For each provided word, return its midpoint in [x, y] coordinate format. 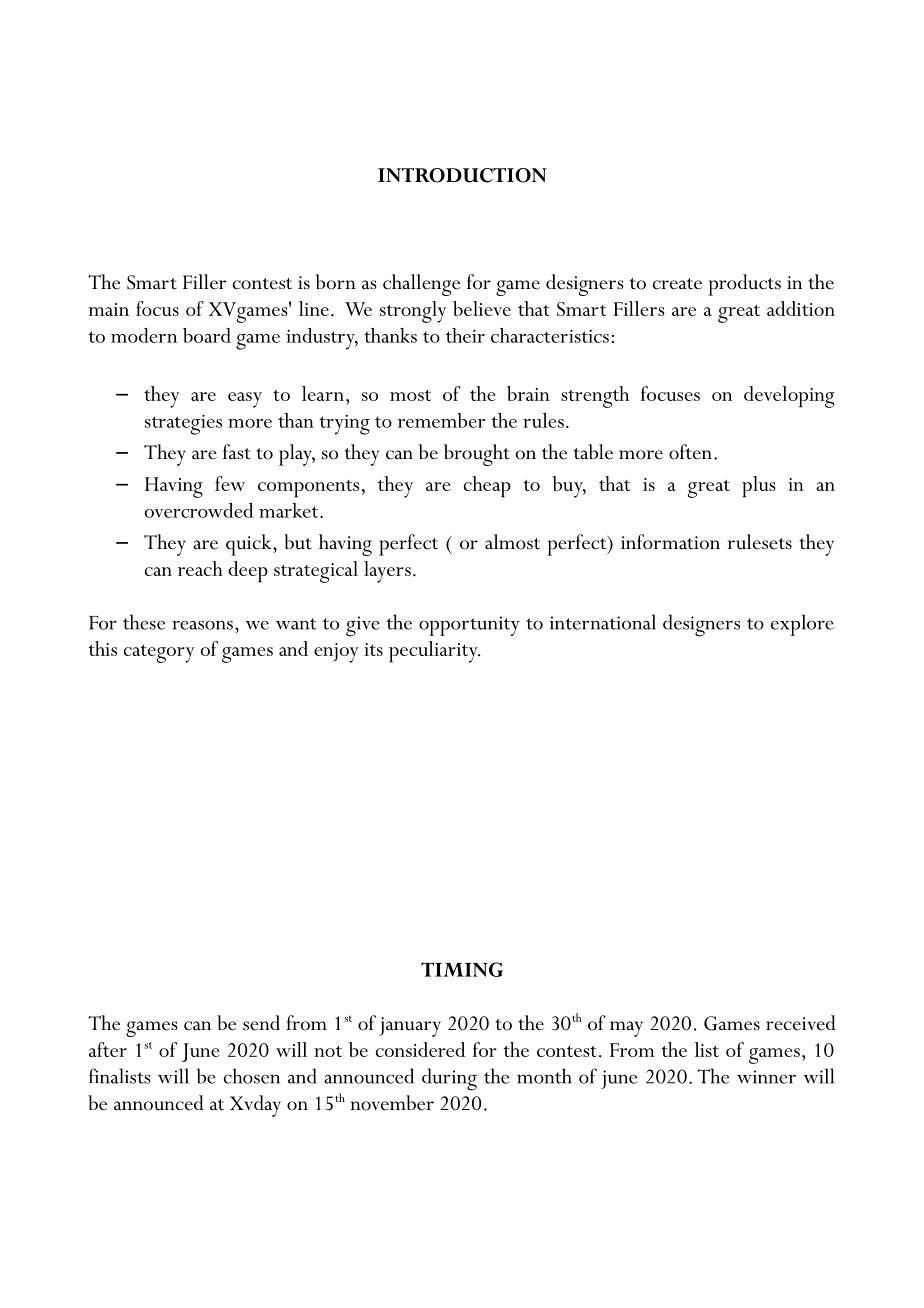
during [449, 1079]
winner [766, 1077]
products [744, 285]
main [108, 309]
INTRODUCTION [462, 175]
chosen [252, 1076]
